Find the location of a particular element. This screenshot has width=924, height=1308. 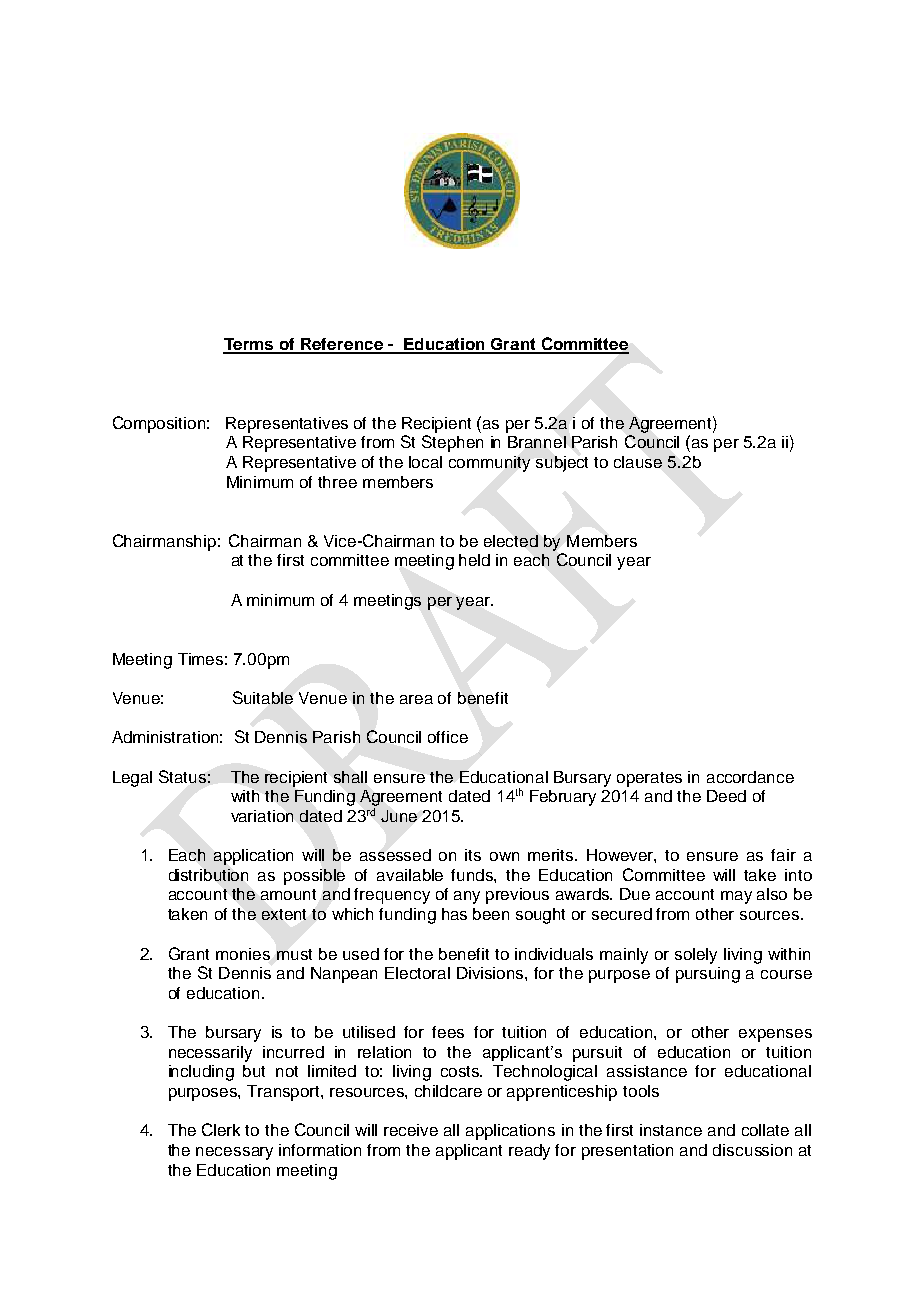

elected is located at coordinates (511, 541).
